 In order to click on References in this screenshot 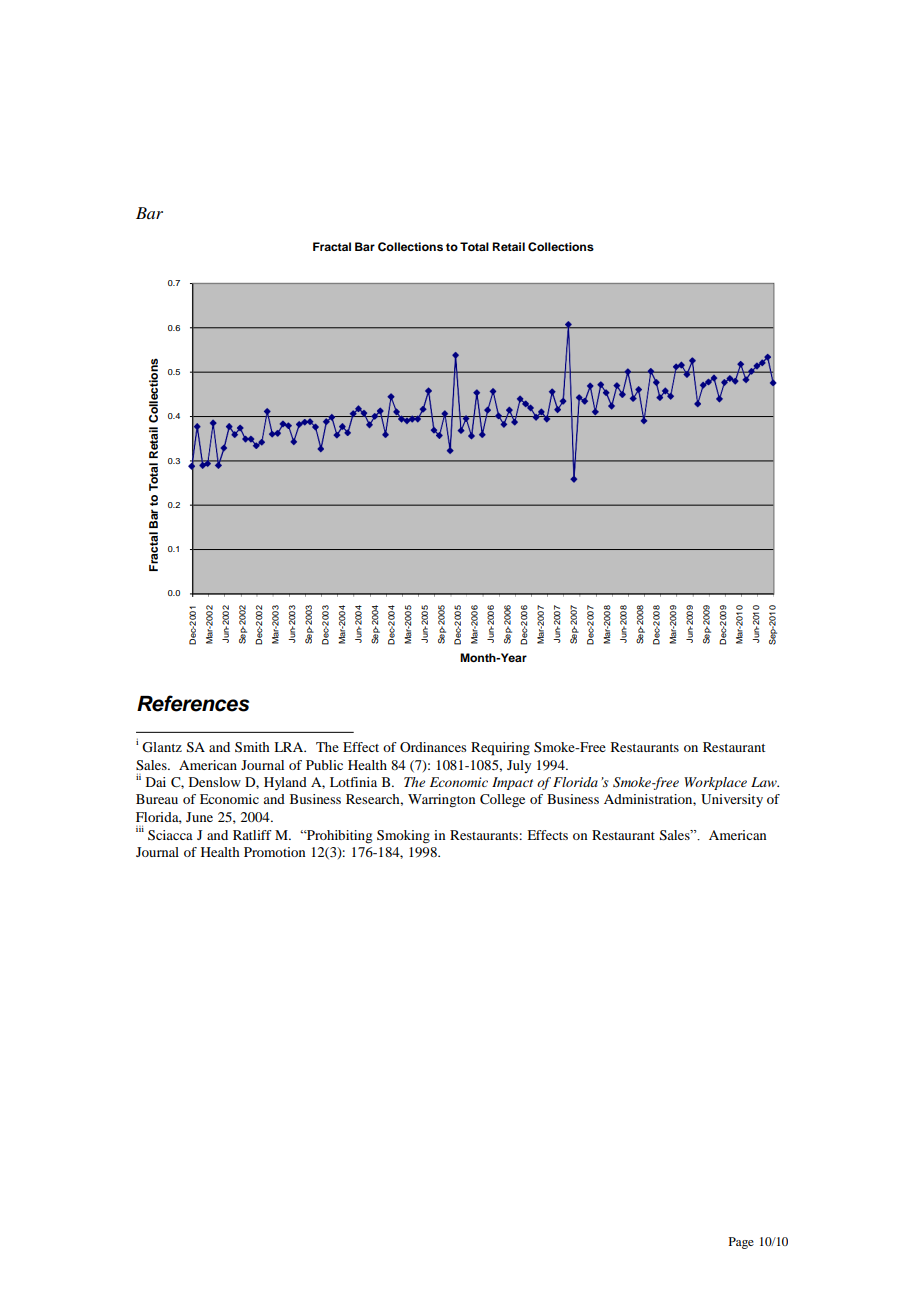, I will do `click(193, 703)`.
